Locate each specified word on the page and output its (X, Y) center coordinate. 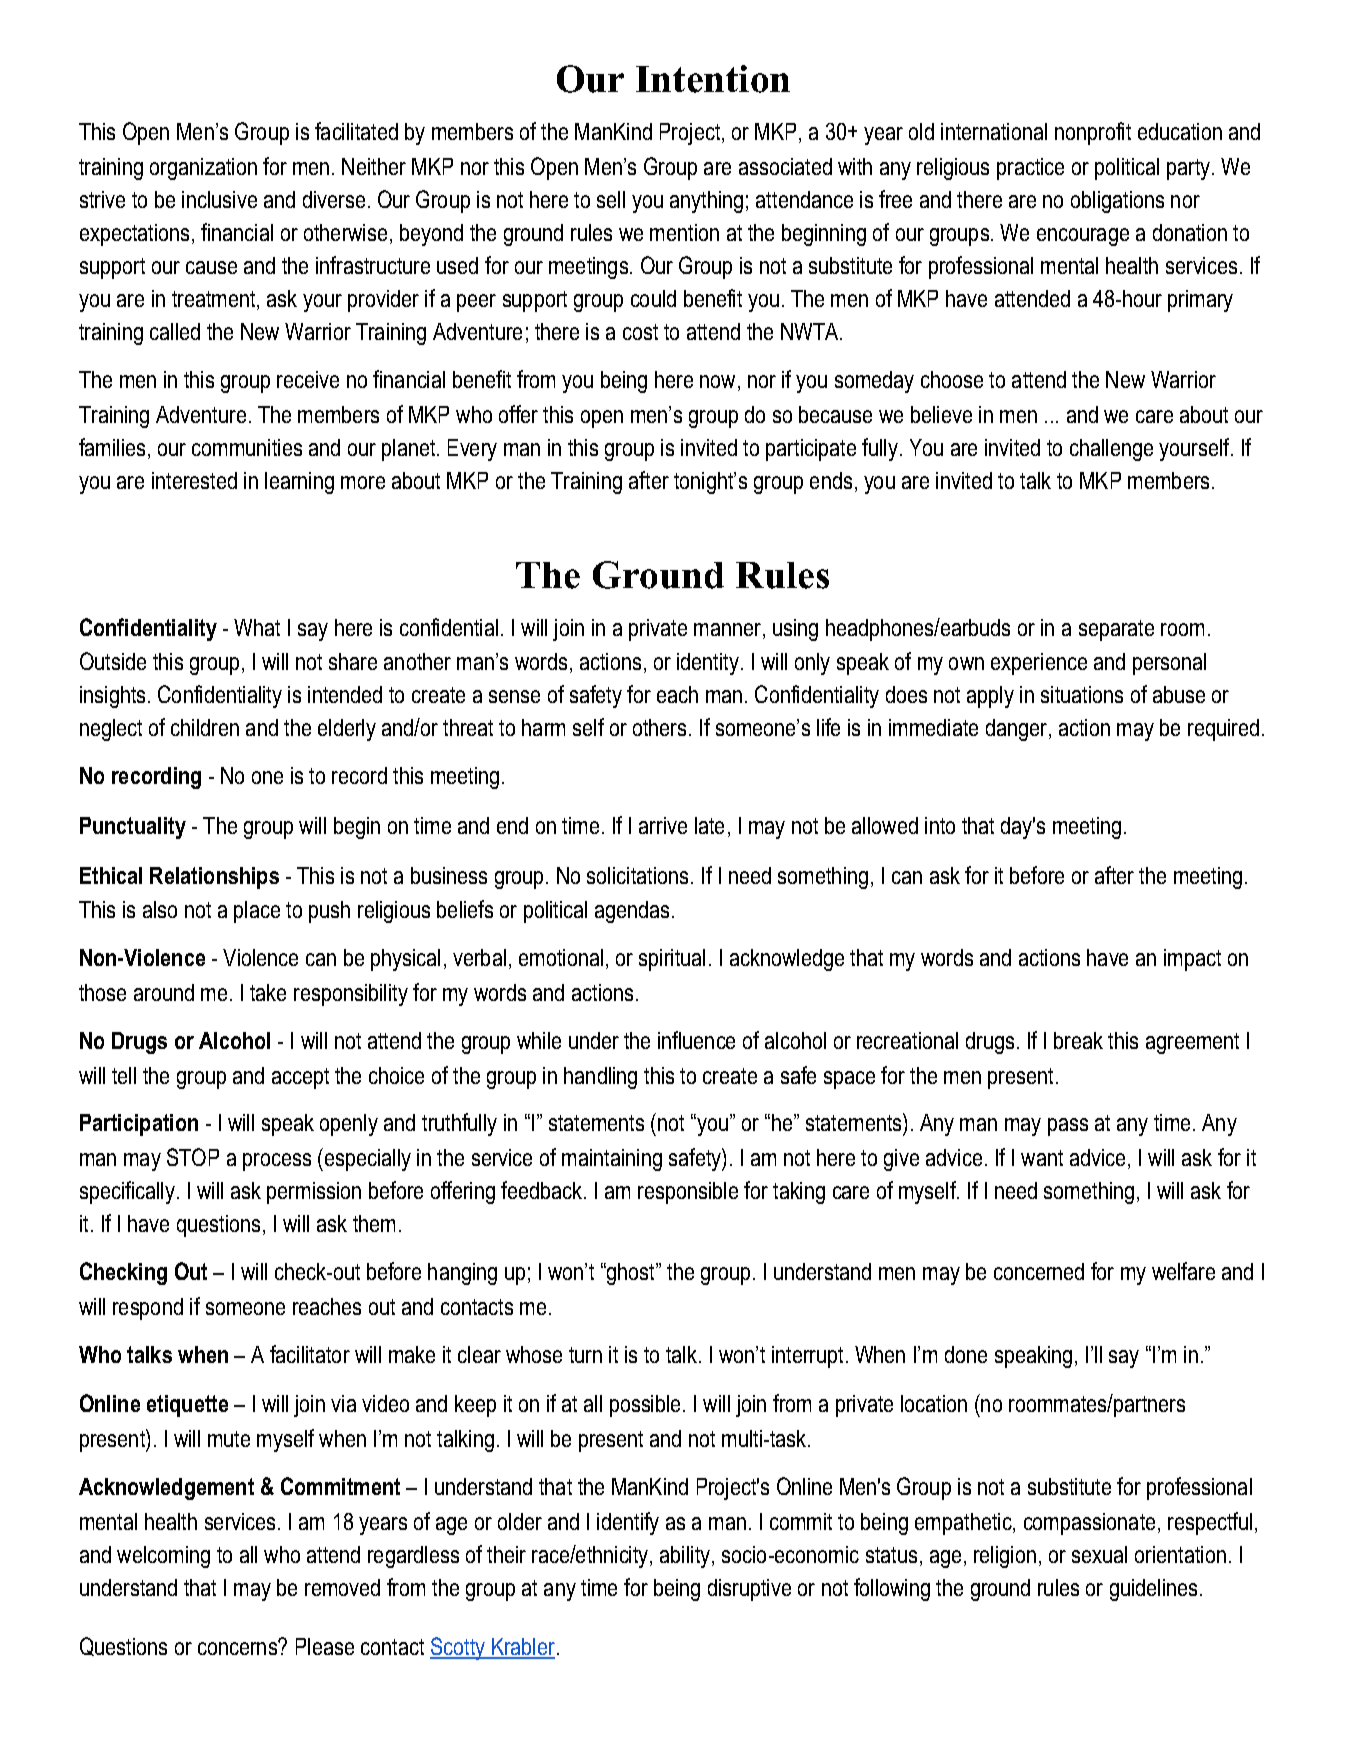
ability (686, 1557)
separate (1116, 630)
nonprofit (1093, 133)
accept (300, 1078)
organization (203, 169)
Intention (713, 79)
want (1042, 1158)
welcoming (163, 1557)
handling (600, 1078)
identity (709, 664)
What (257, 627)
